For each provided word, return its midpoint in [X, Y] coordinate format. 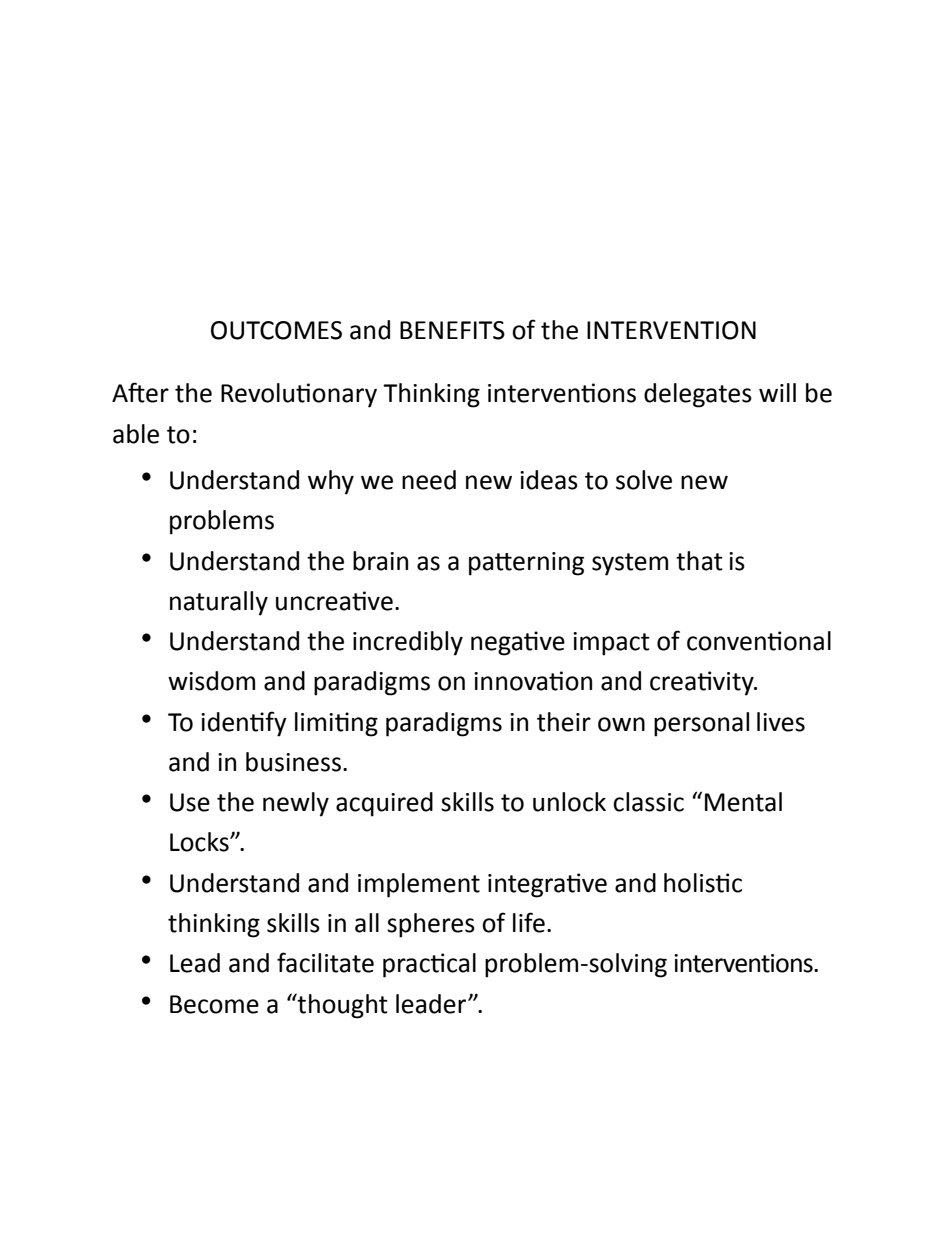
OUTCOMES [276, 330]
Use [190, 802]
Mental [743, 802]
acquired [384, 804]
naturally [219, 603]
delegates [698, 395]
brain [380, 561]
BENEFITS [452, 330]
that [699, 561]
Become [214, 1004]
